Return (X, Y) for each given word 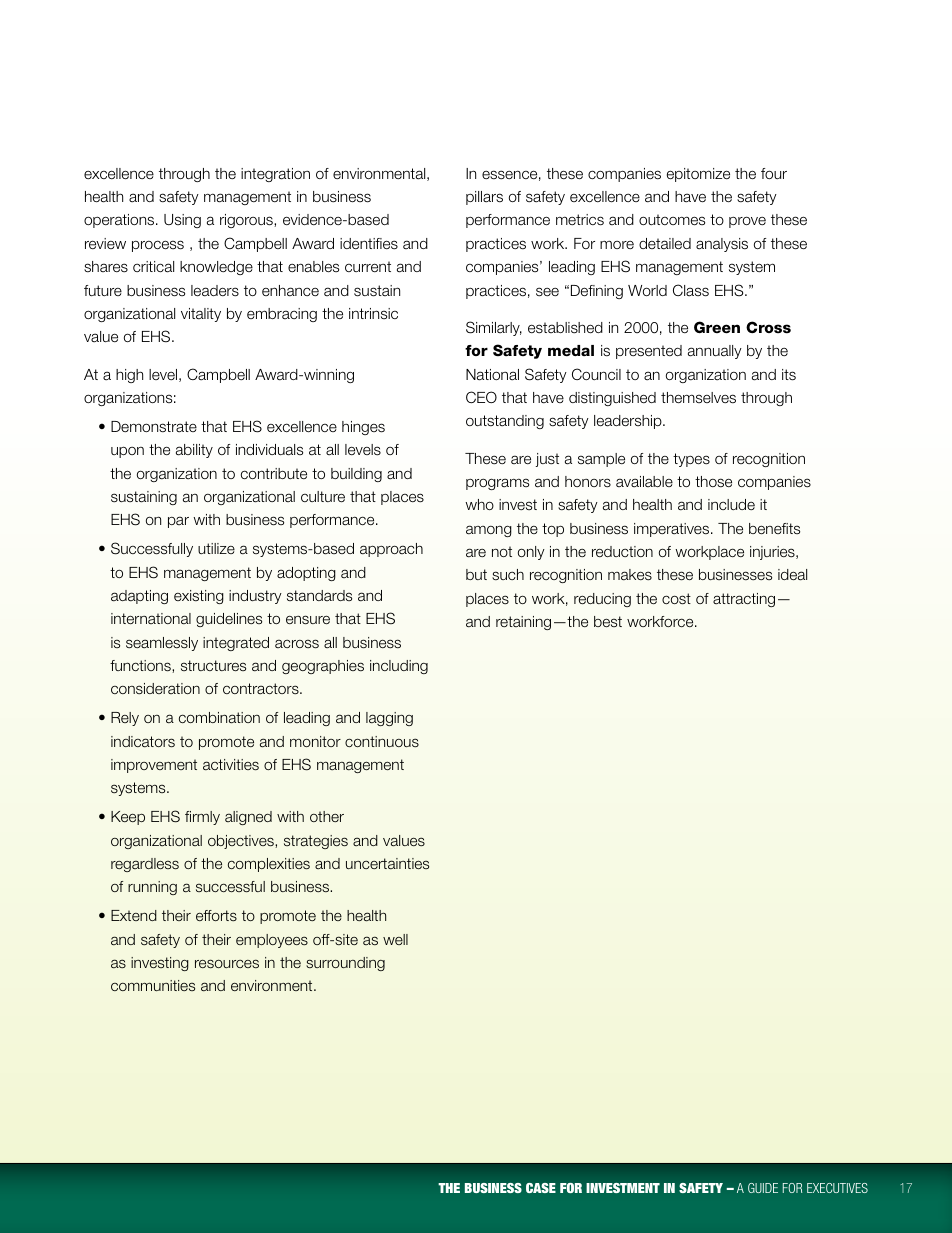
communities (153, 985)
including (399, 667)
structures (213, 665)
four (774, 173)
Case (541, 1188)
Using (182, 221)
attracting (744, 600)
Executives (837, 1188)
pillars (484, 198)
